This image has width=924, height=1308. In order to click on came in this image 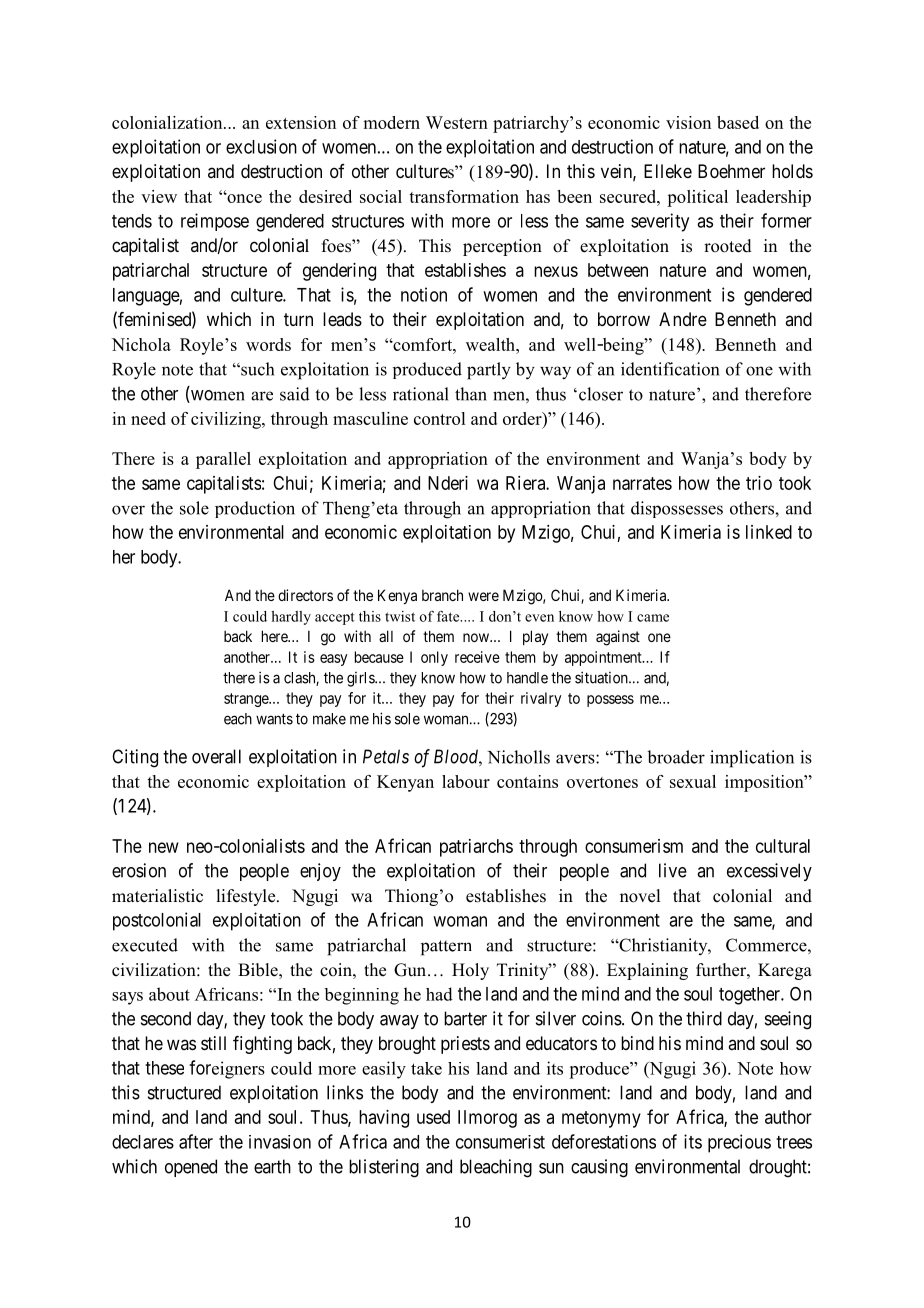, I will do `click(653, 618)`.
